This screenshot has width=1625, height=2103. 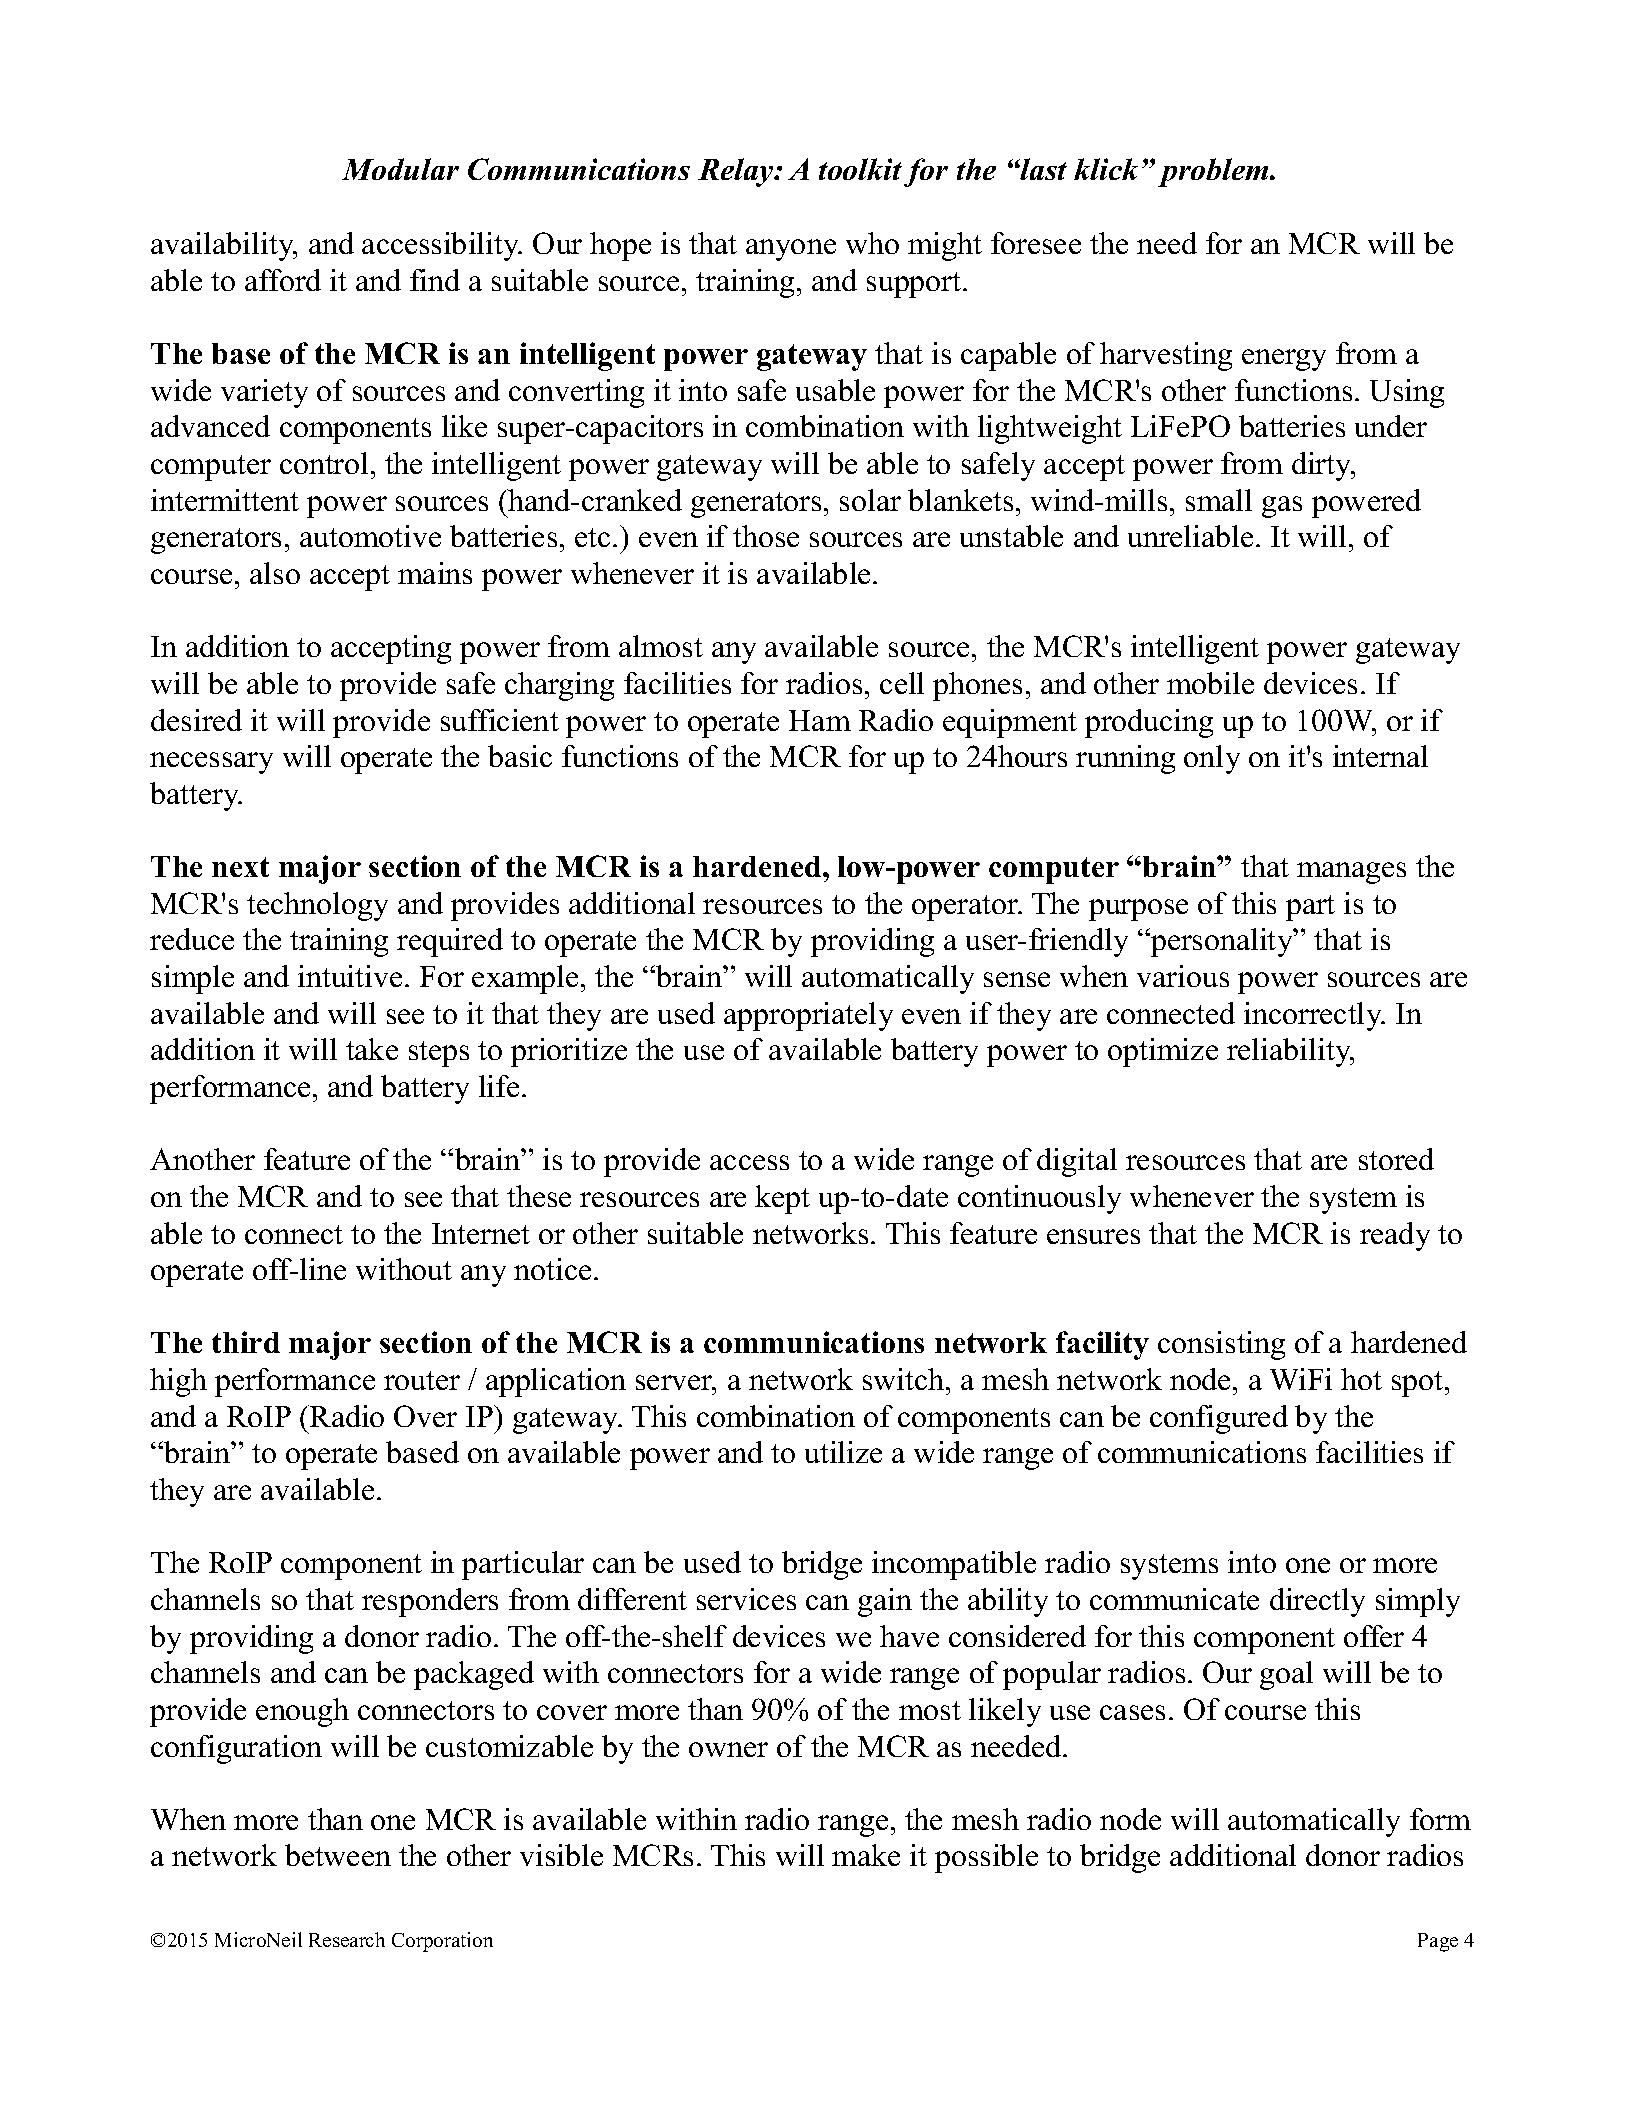 What do you see at coordinates (791, 250) in the screenshot?
I see `anyone` at bounding box center [791, 250].
